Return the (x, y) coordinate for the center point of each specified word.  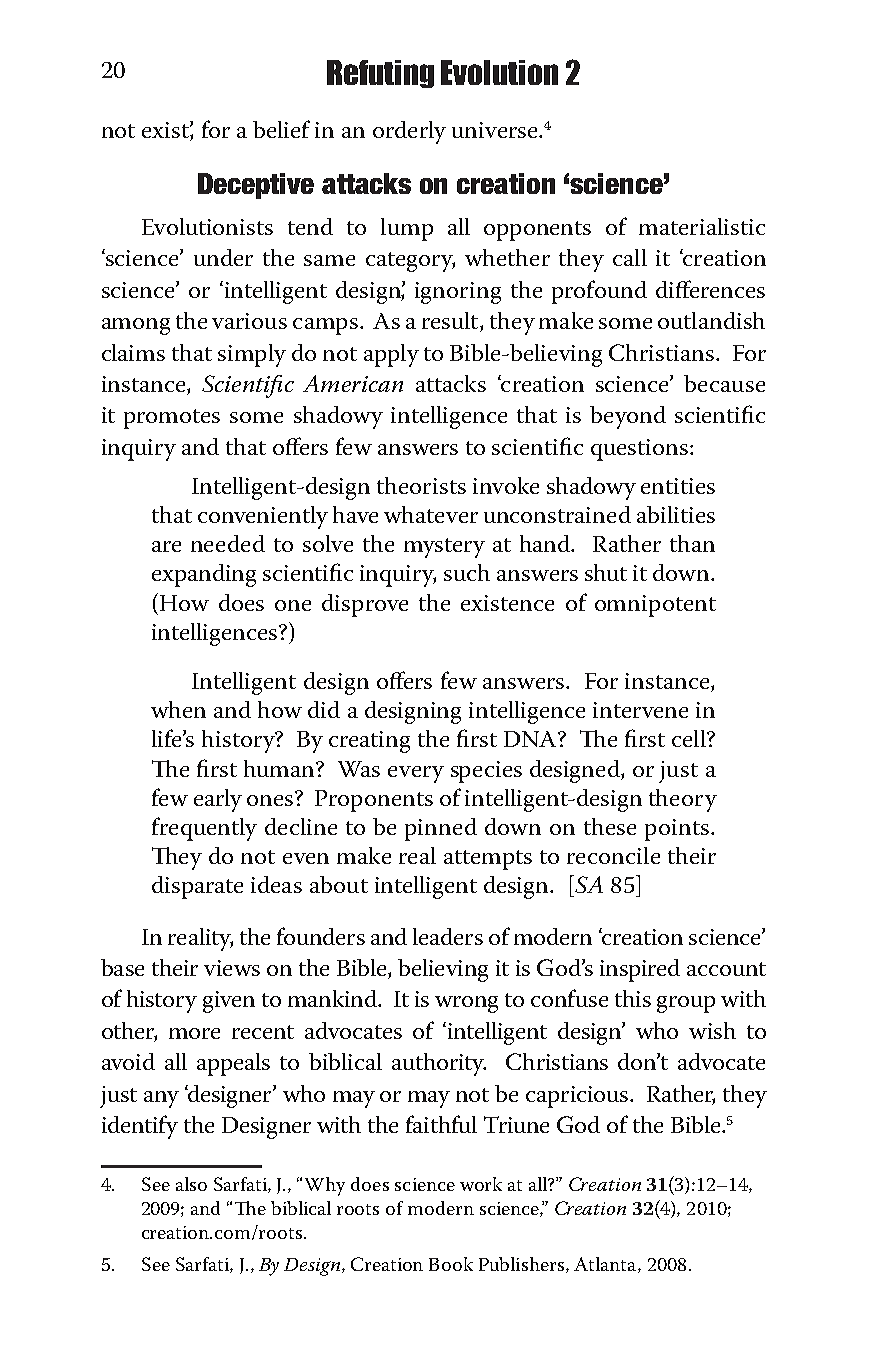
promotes (172, 419)
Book (451, 1264)
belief (281, 129)
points (677, 830)
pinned (441, 829)
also (191, 1184)
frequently (204, 829)
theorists (421, 485)
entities (678, 486)
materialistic (702, 226)
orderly (409, 132)
